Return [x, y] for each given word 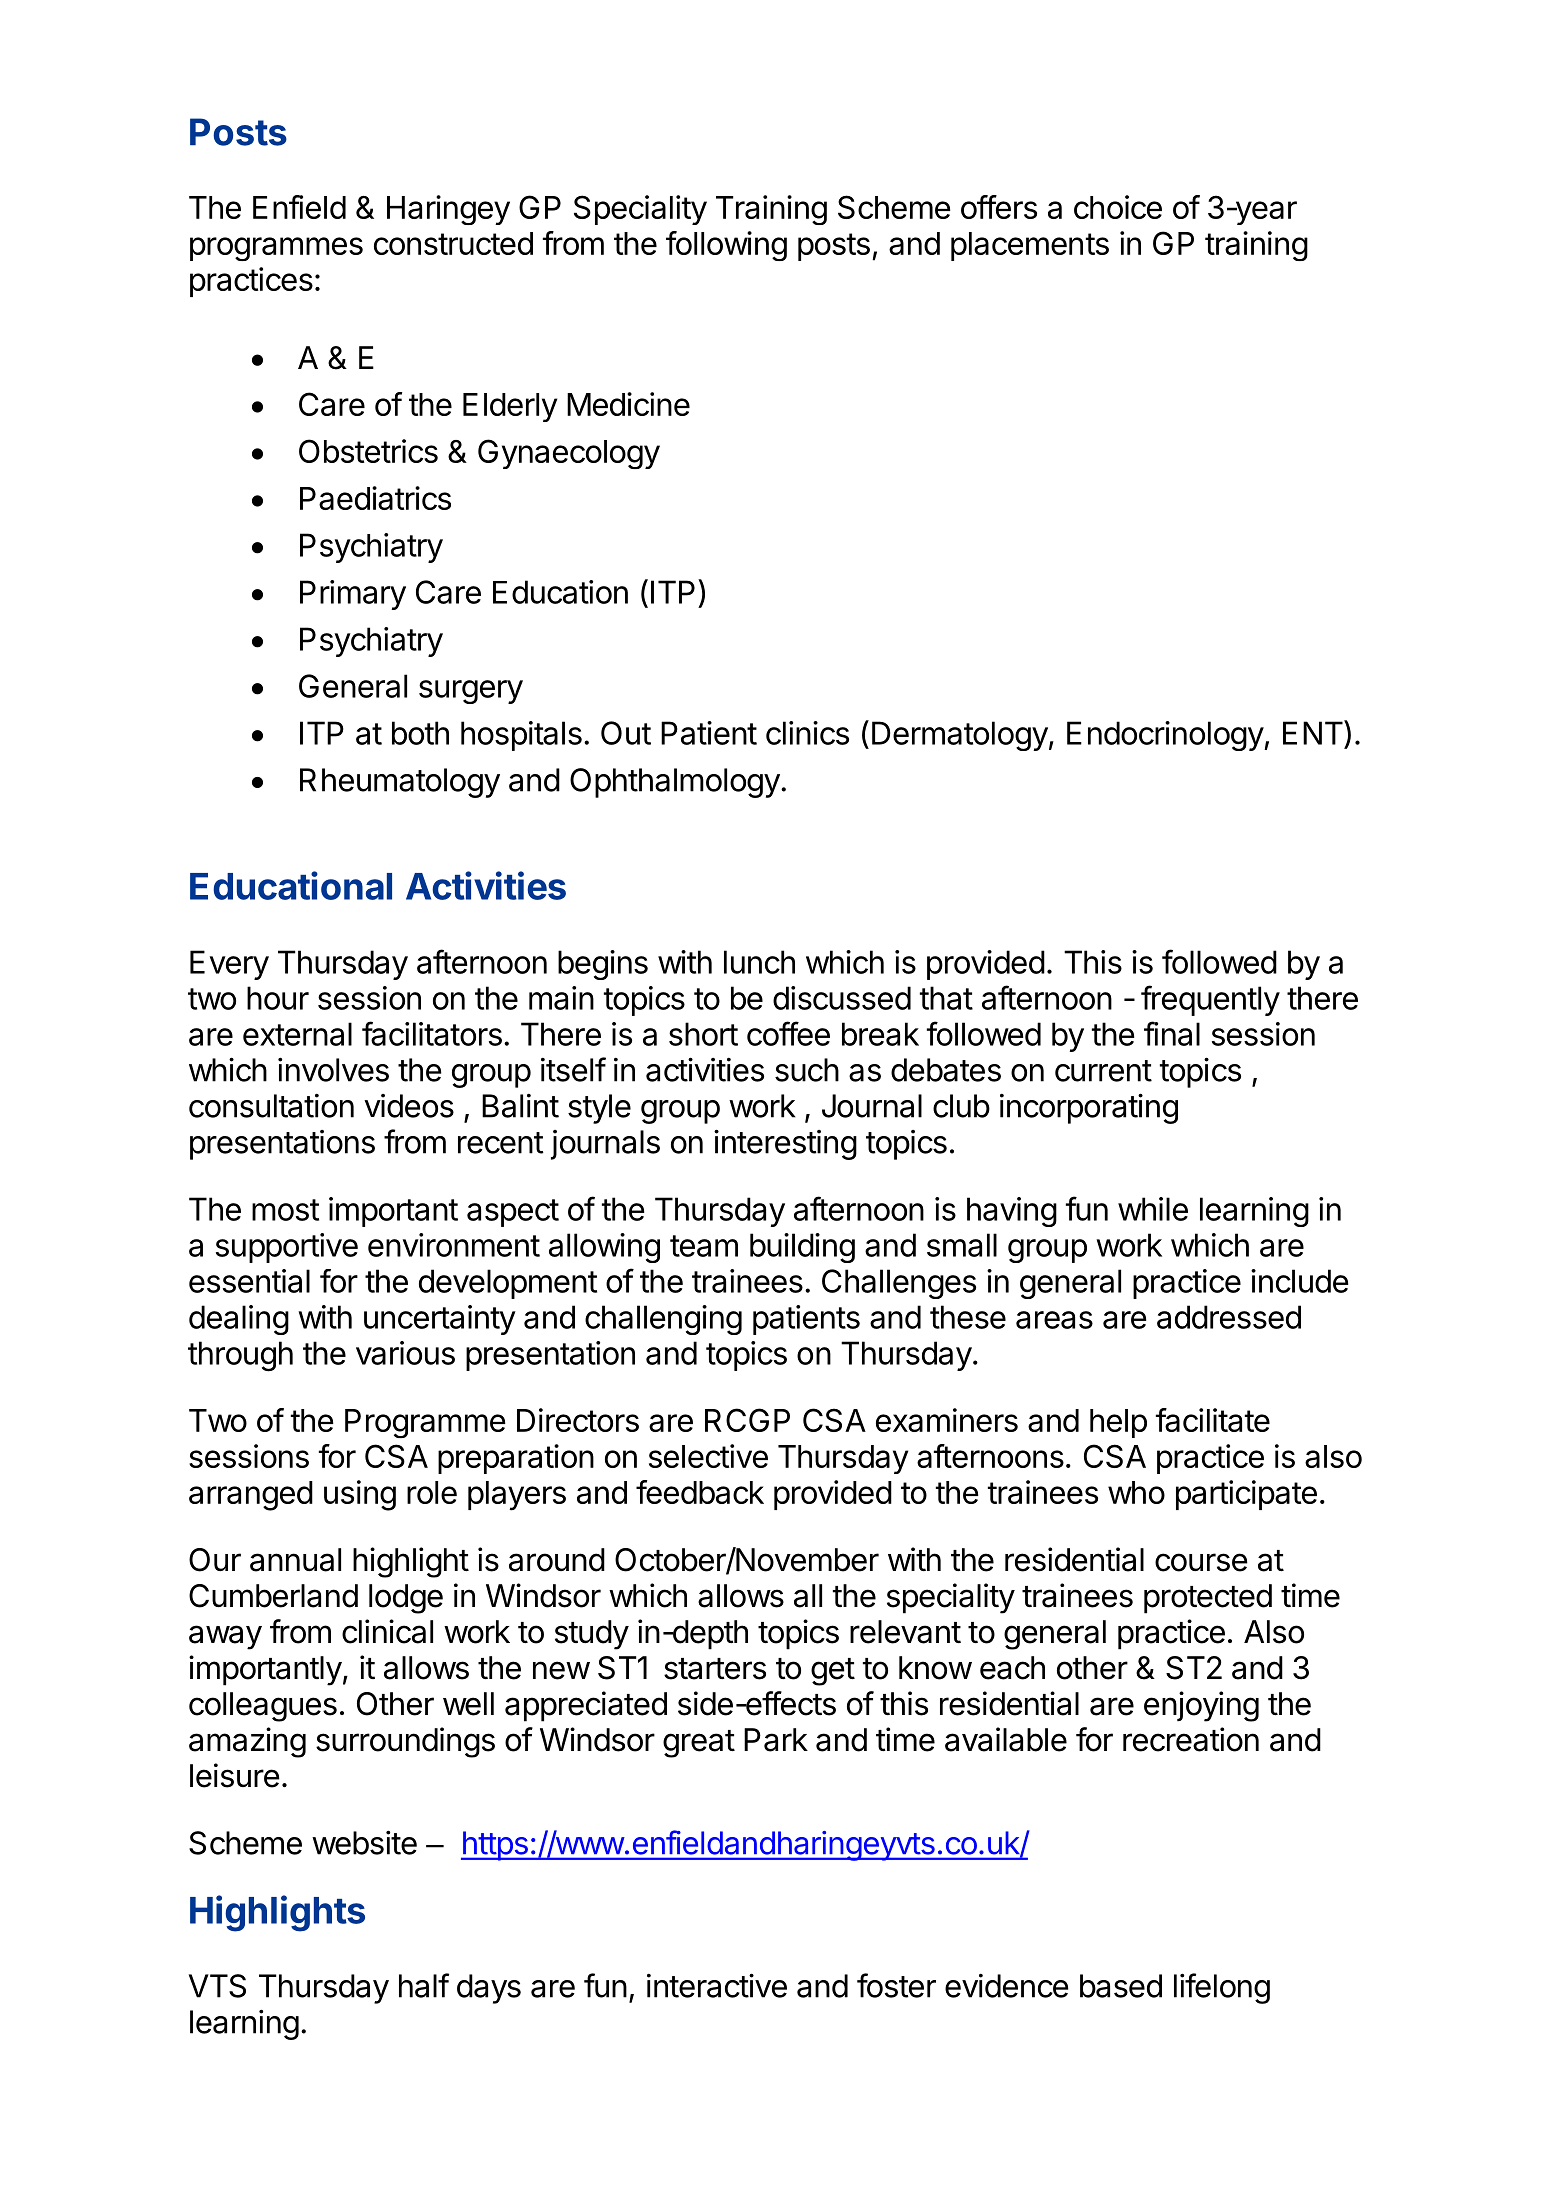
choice [1118, 207]
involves [333, 1069]
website [364, 1842]
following [726, 246]
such [807, 1070]
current [1103, 1071]
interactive [717, 1985]
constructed [453, 243]
